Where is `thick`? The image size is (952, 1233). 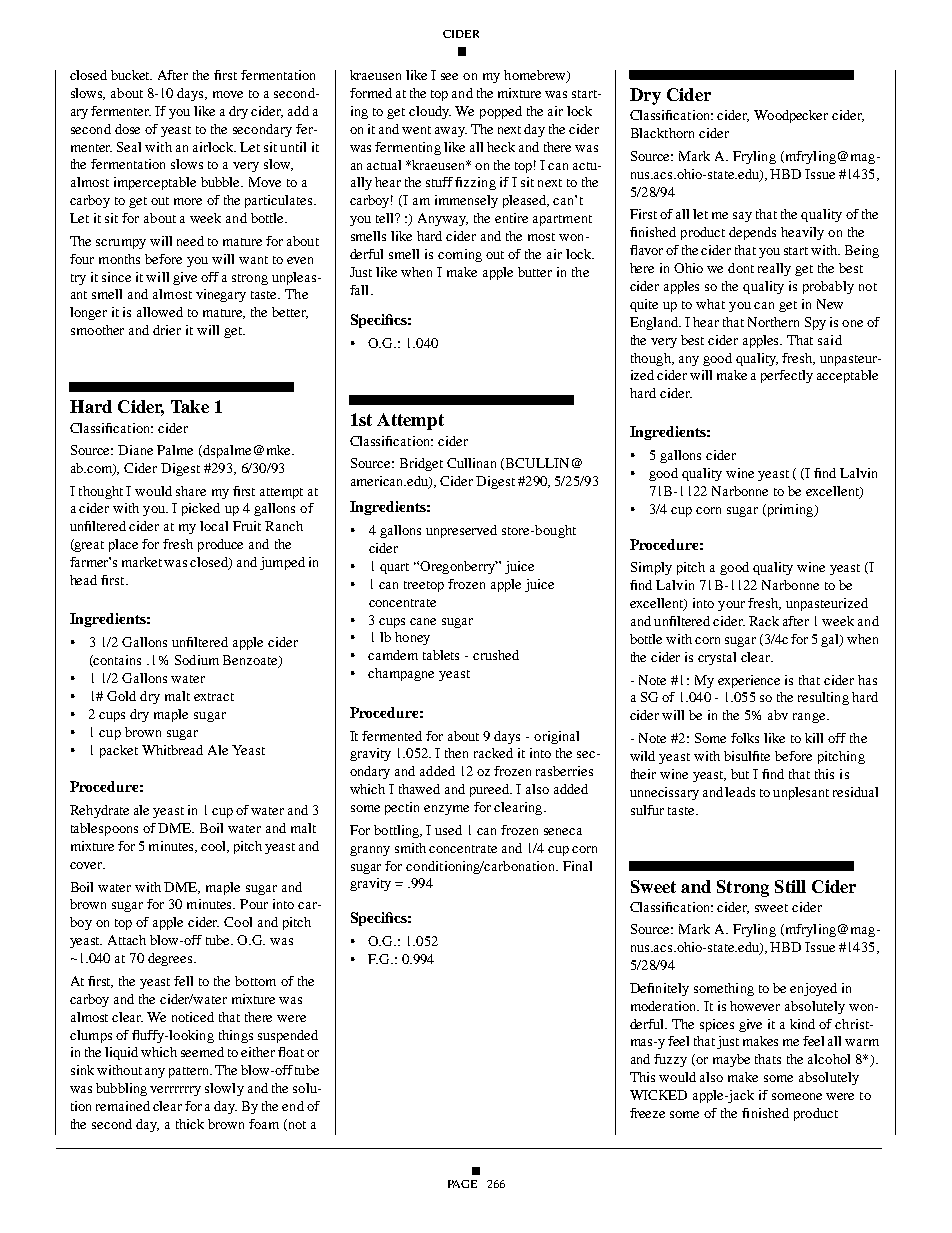
thick is located at coordinates (190, 1124).
